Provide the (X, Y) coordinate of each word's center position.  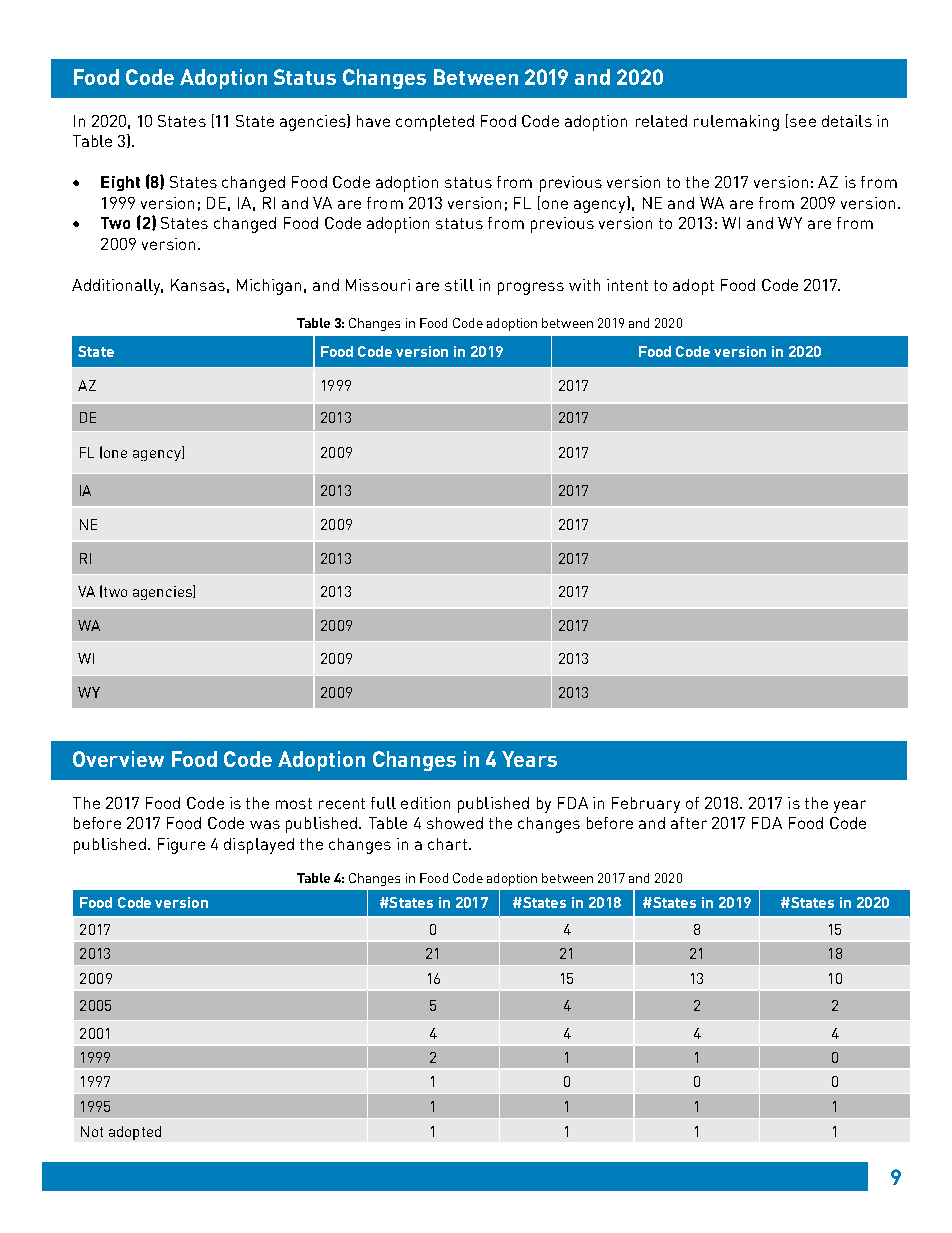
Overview (118, 759)
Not (92, 1131)
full (383, 803)
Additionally (117, 287)
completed (435, 123)
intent (627, 285)
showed (455, 823)
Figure (181, 846)
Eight (120, 183)
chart (449, 844)
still (459, 285)
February (646, 805)
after (689, 823)
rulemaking (736, 123)
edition (425, 803)
